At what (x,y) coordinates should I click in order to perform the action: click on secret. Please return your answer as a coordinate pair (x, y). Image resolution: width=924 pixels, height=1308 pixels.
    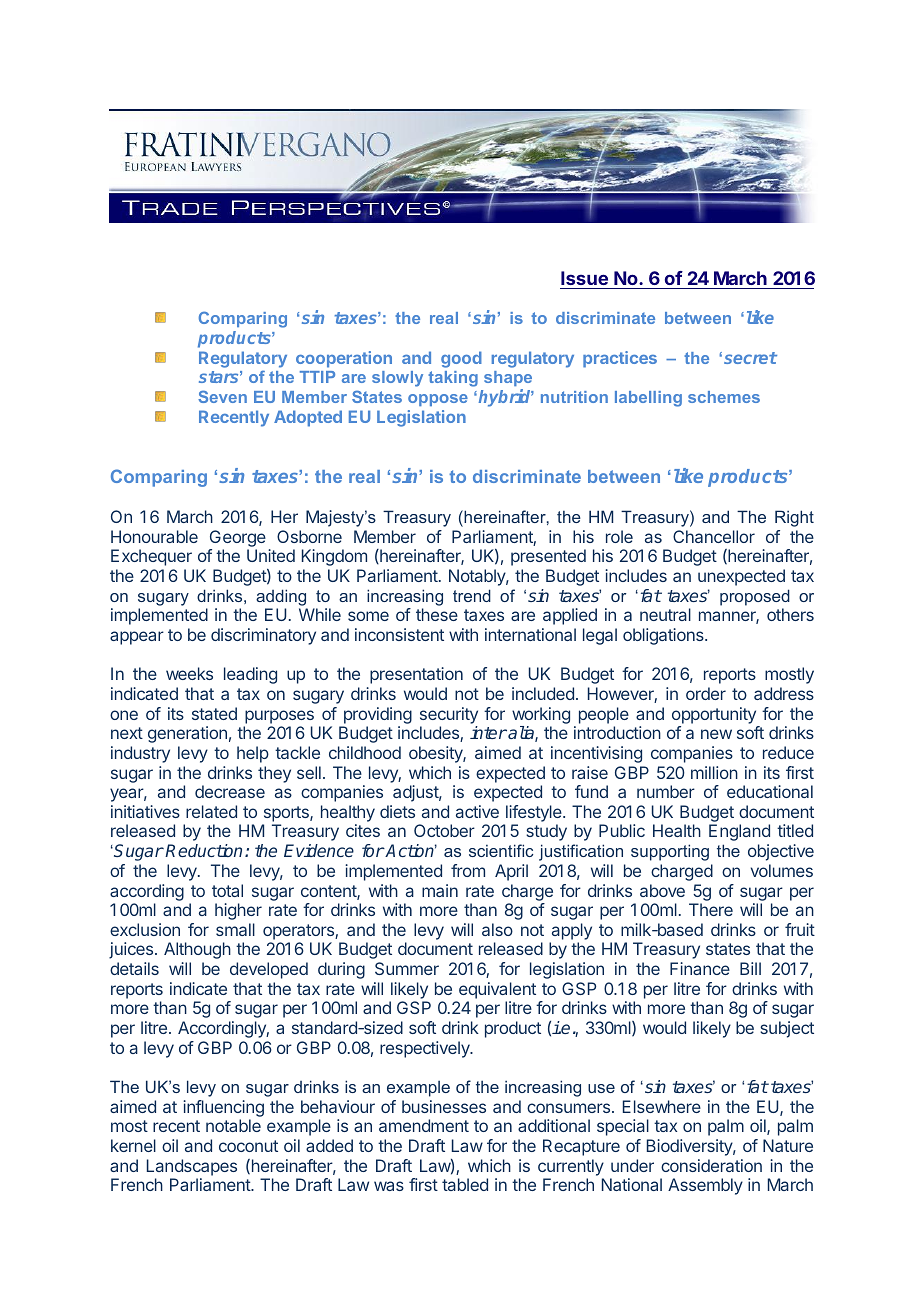
    Looking at the image, I should click on (750, 358).
